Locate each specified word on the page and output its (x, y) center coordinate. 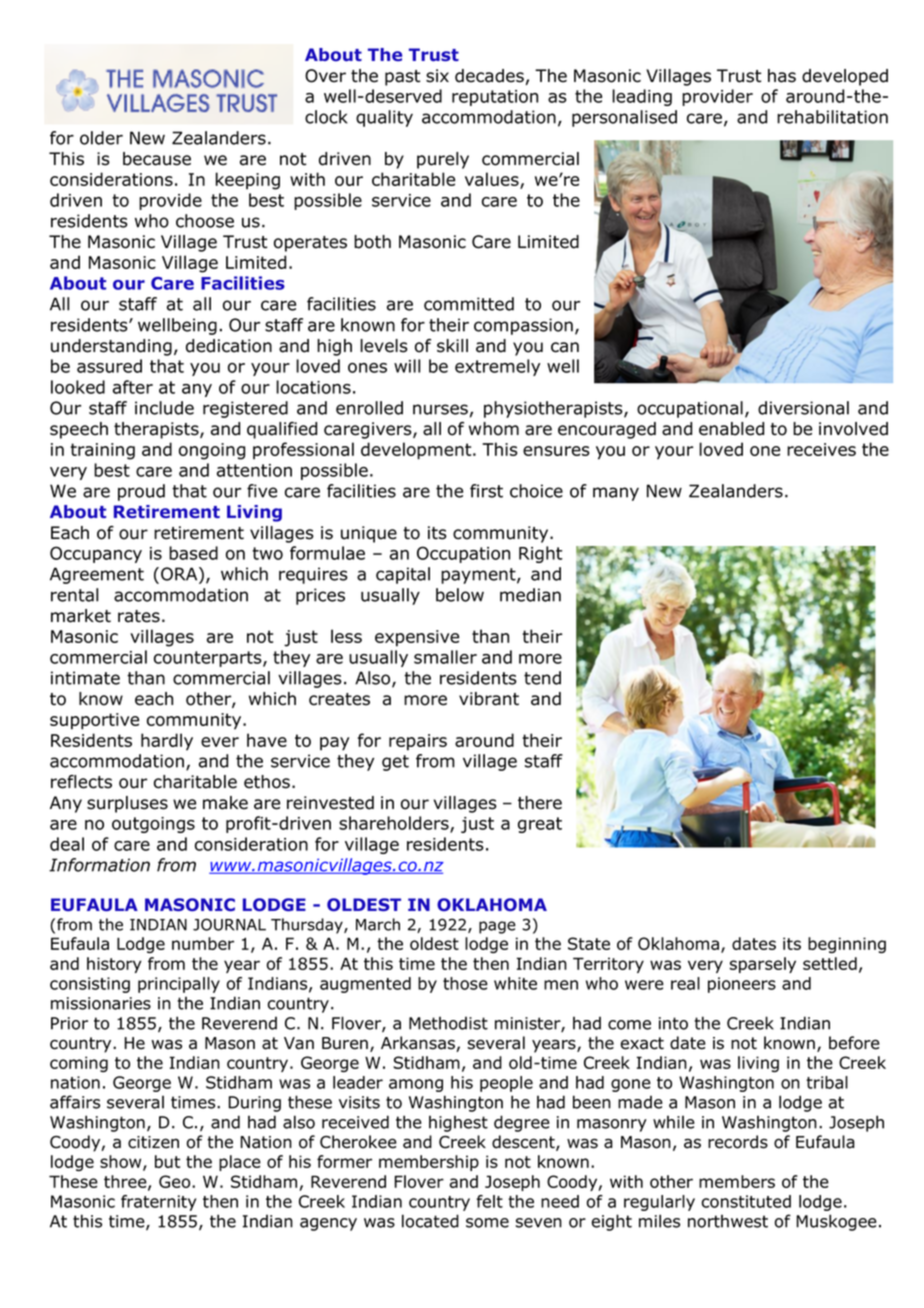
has (782, 76)
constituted (746, 1201)
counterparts (209, 659)
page (497, 927)
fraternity (158, 1203)
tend (542, 678)
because (157, 159)
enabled (731, 429)
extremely (497, 367)
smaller (445, 657)
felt (490, 1201)
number (203, 943)
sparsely (763, 965)
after (133, 387)
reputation (495, 98)
